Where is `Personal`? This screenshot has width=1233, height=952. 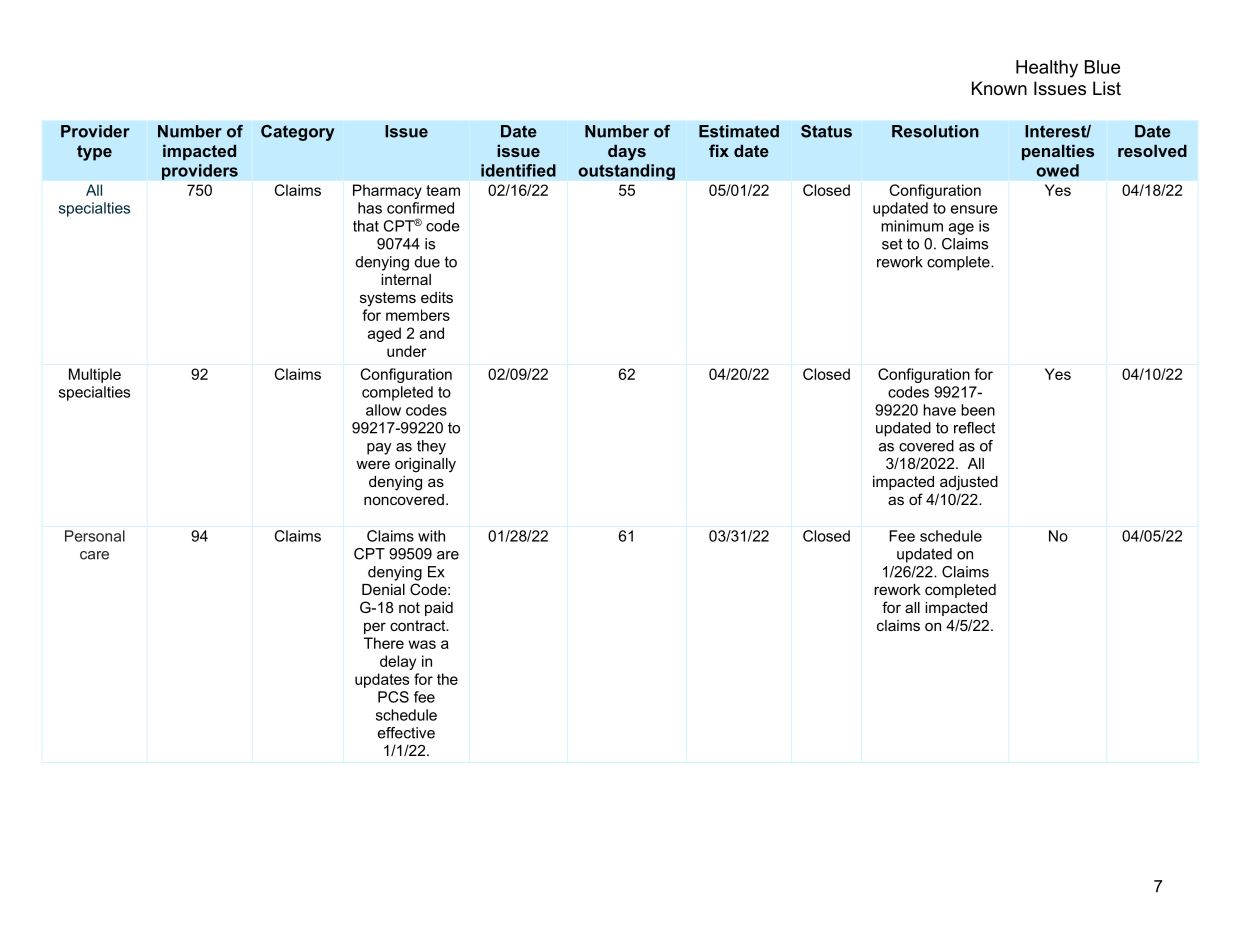 Personal is located at coordinates (95, 536).
